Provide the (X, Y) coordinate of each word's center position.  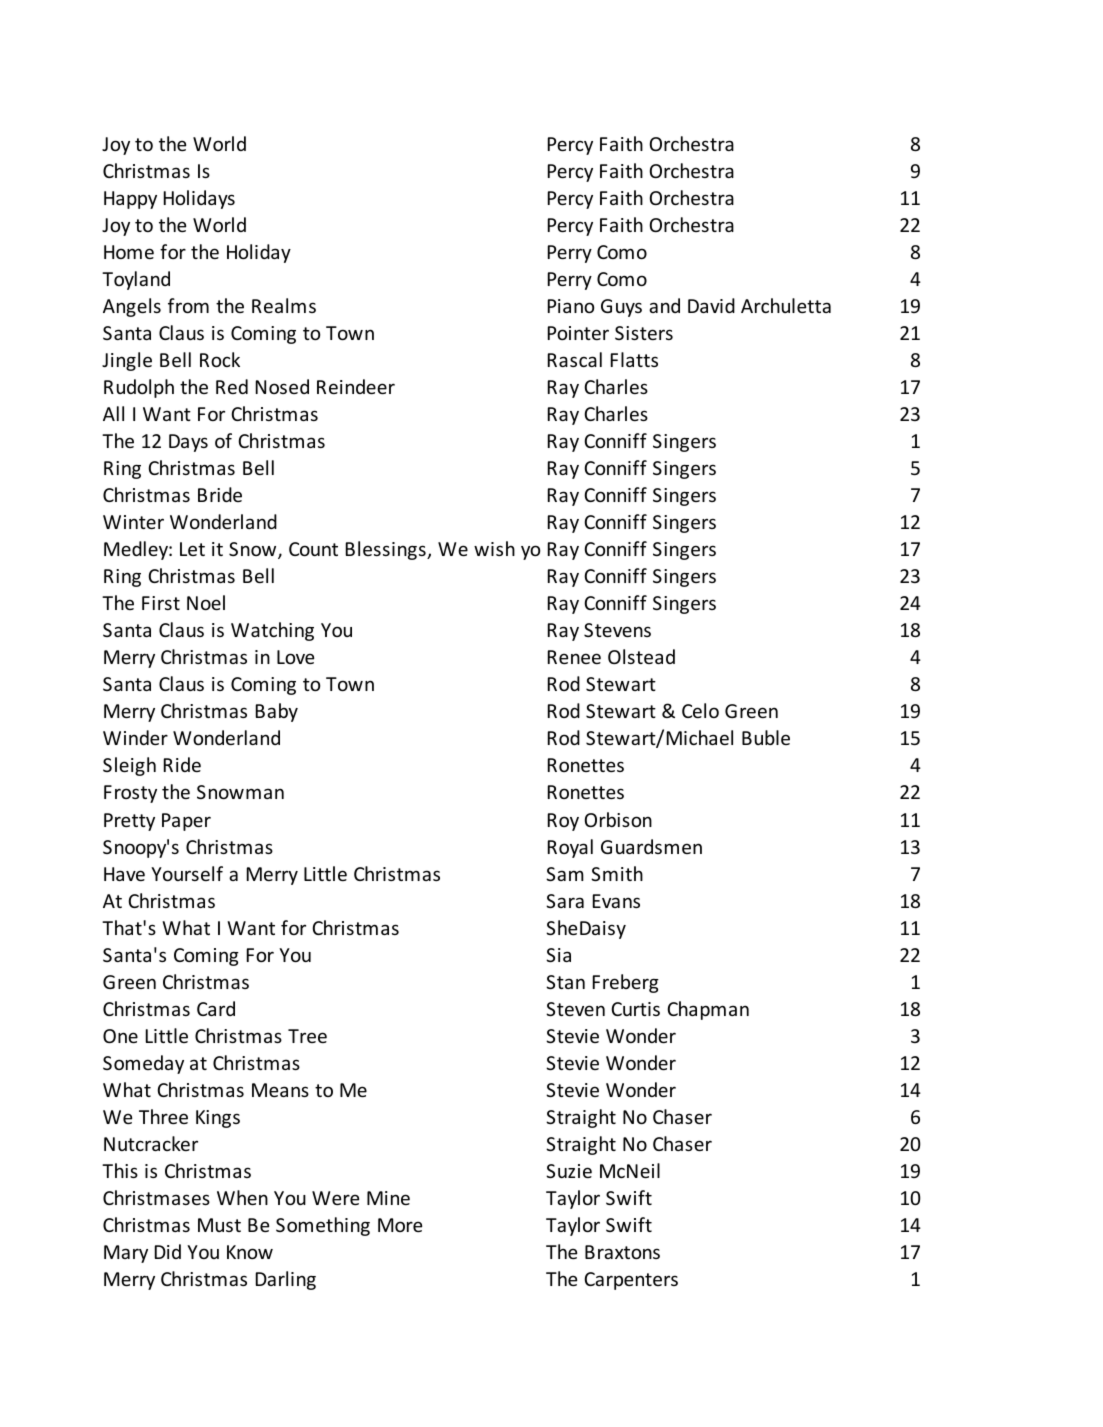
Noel (206, 602)
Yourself (187, 873)
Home (129, 252)
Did (168, 1251)
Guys (621, 308)
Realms (284, 305)
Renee (574, 657)
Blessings (387, 550)
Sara (565, 901)
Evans (616, 901)
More (400, 1225)
